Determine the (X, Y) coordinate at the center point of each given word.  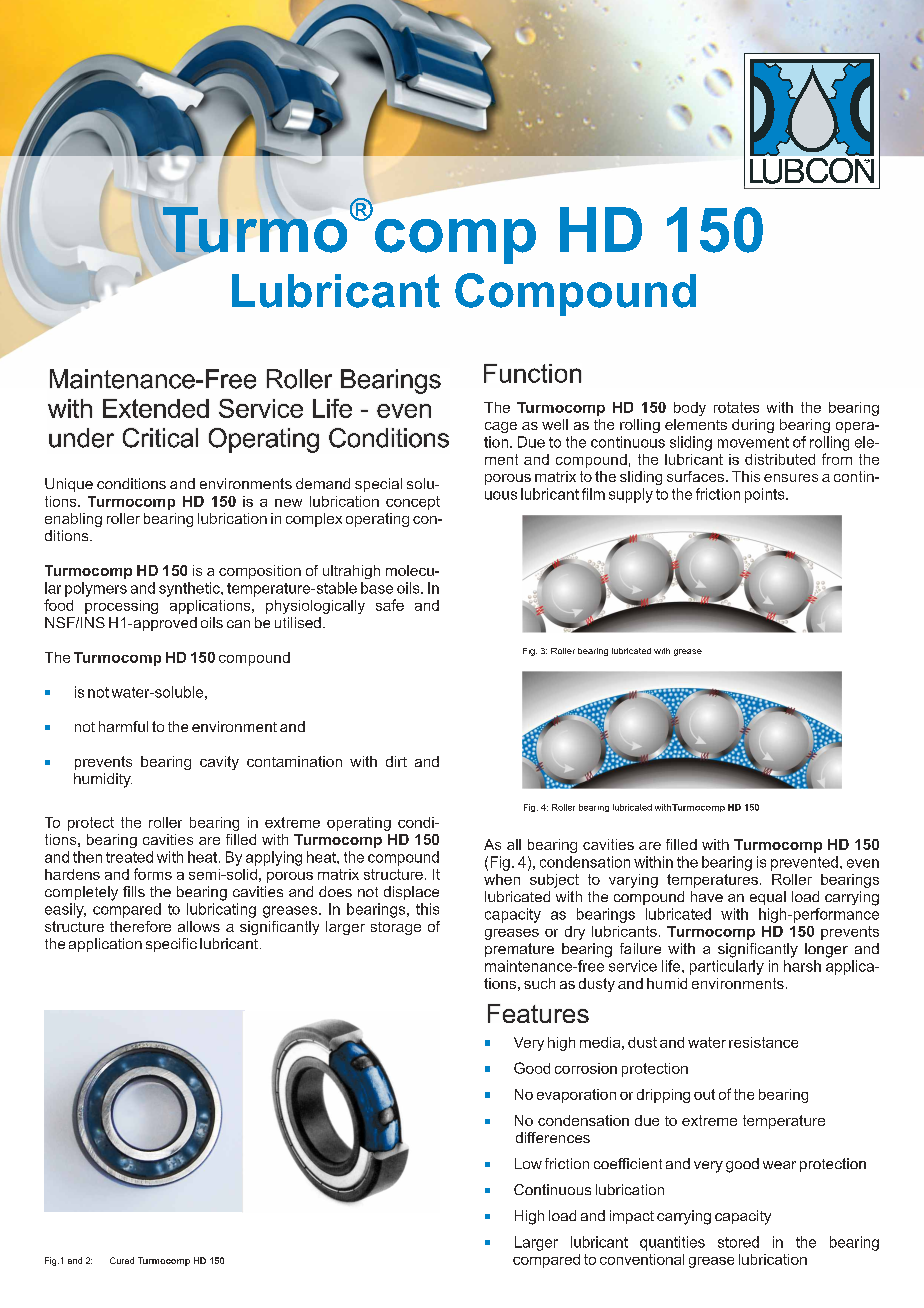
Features (538, 1013)
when (502, 879)
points (766, 495)
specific (171, 945)
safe (390, 605)
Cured (122, 1260)
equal (768, 898)
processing (121, 607)
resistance (763, 1042)
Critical (160, 438)
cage (501, 427)
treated (129, 857)
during (753, 426)
